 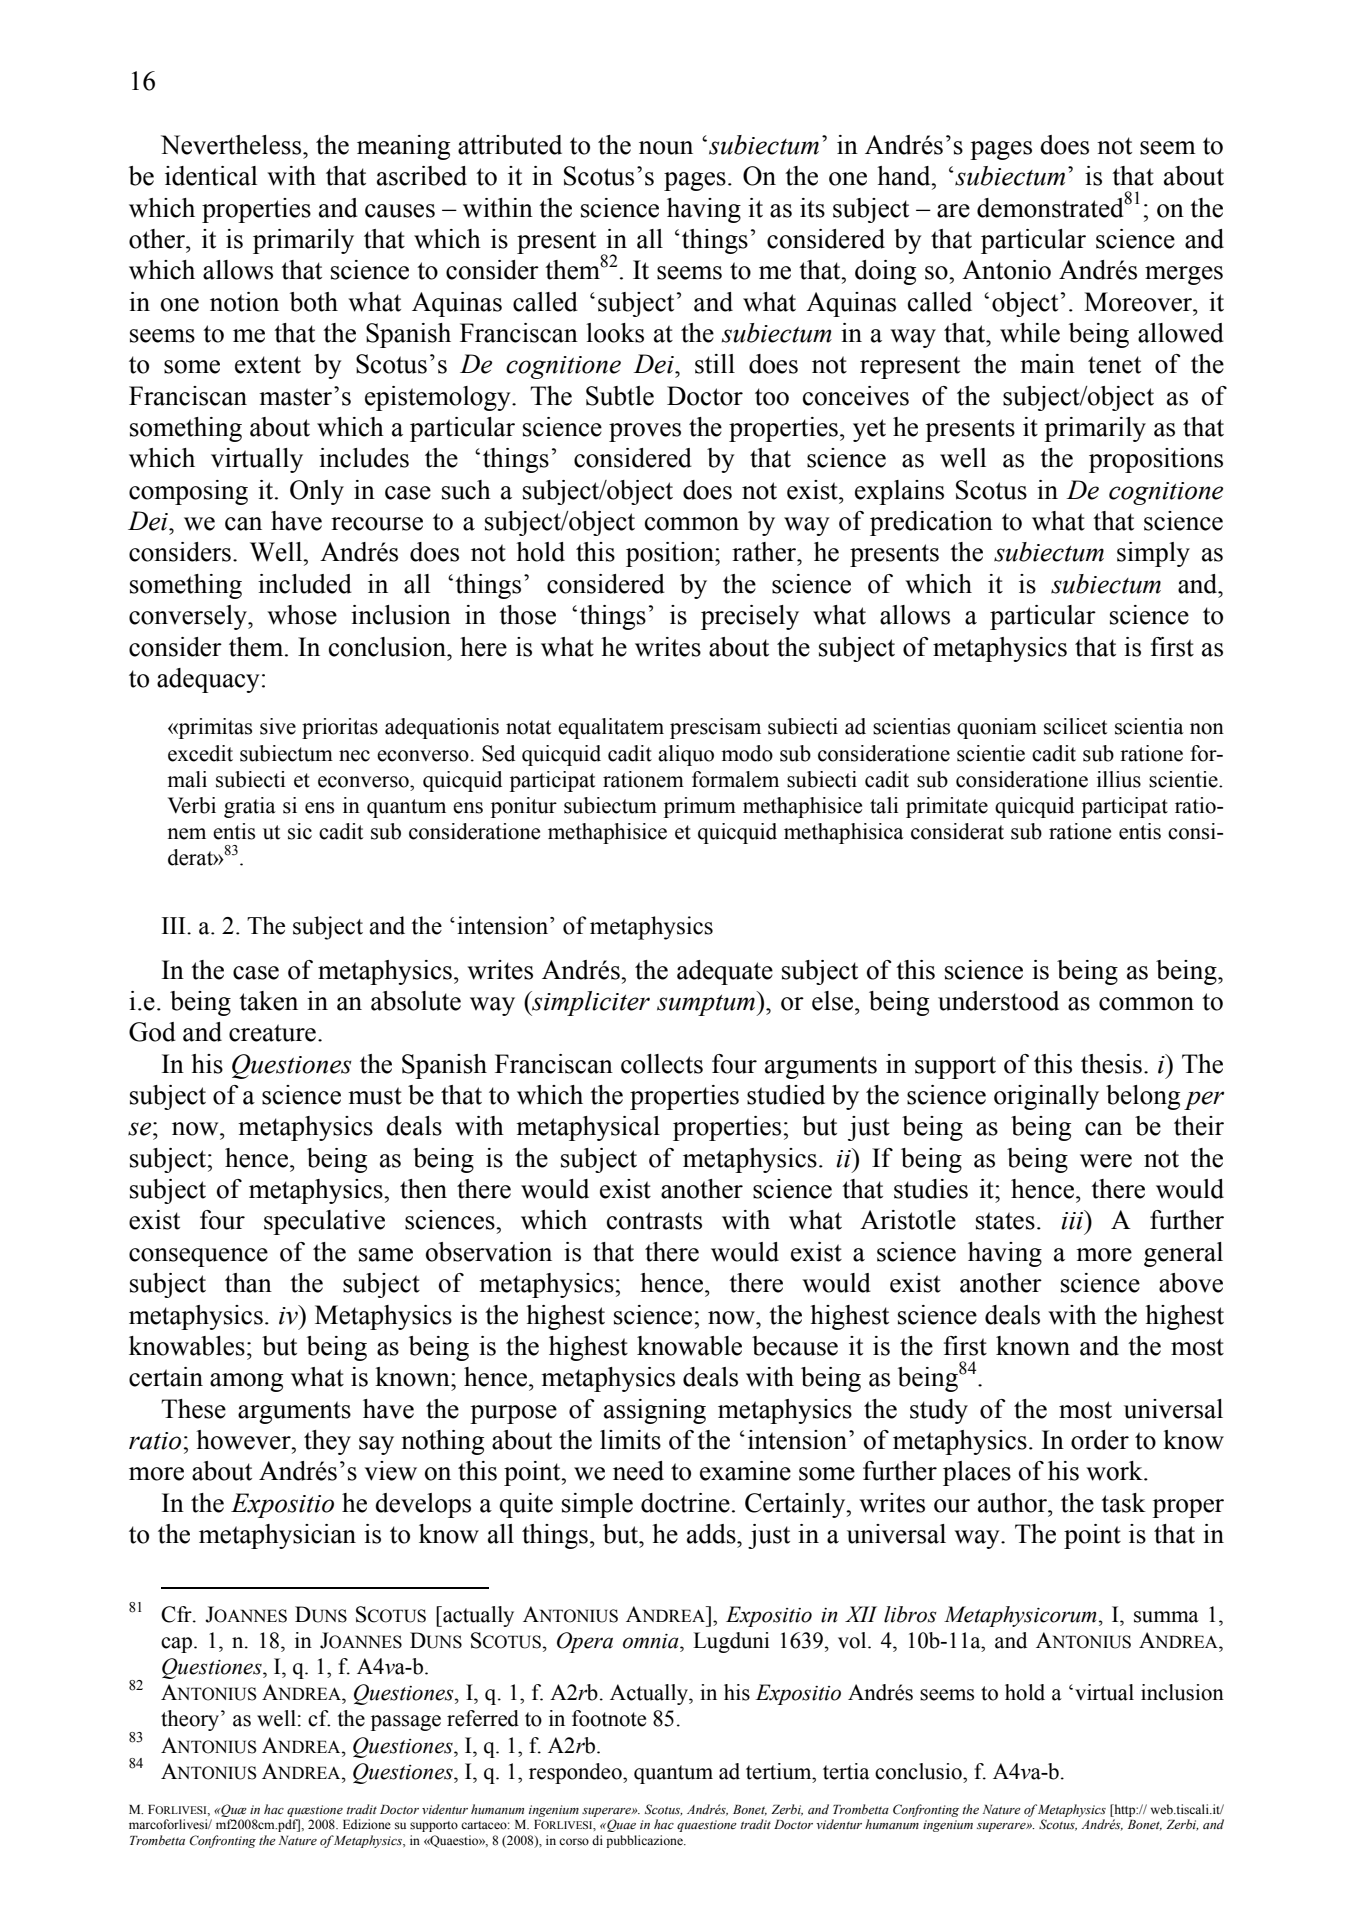 I want to click on Only, so click(x=317, y=492).
